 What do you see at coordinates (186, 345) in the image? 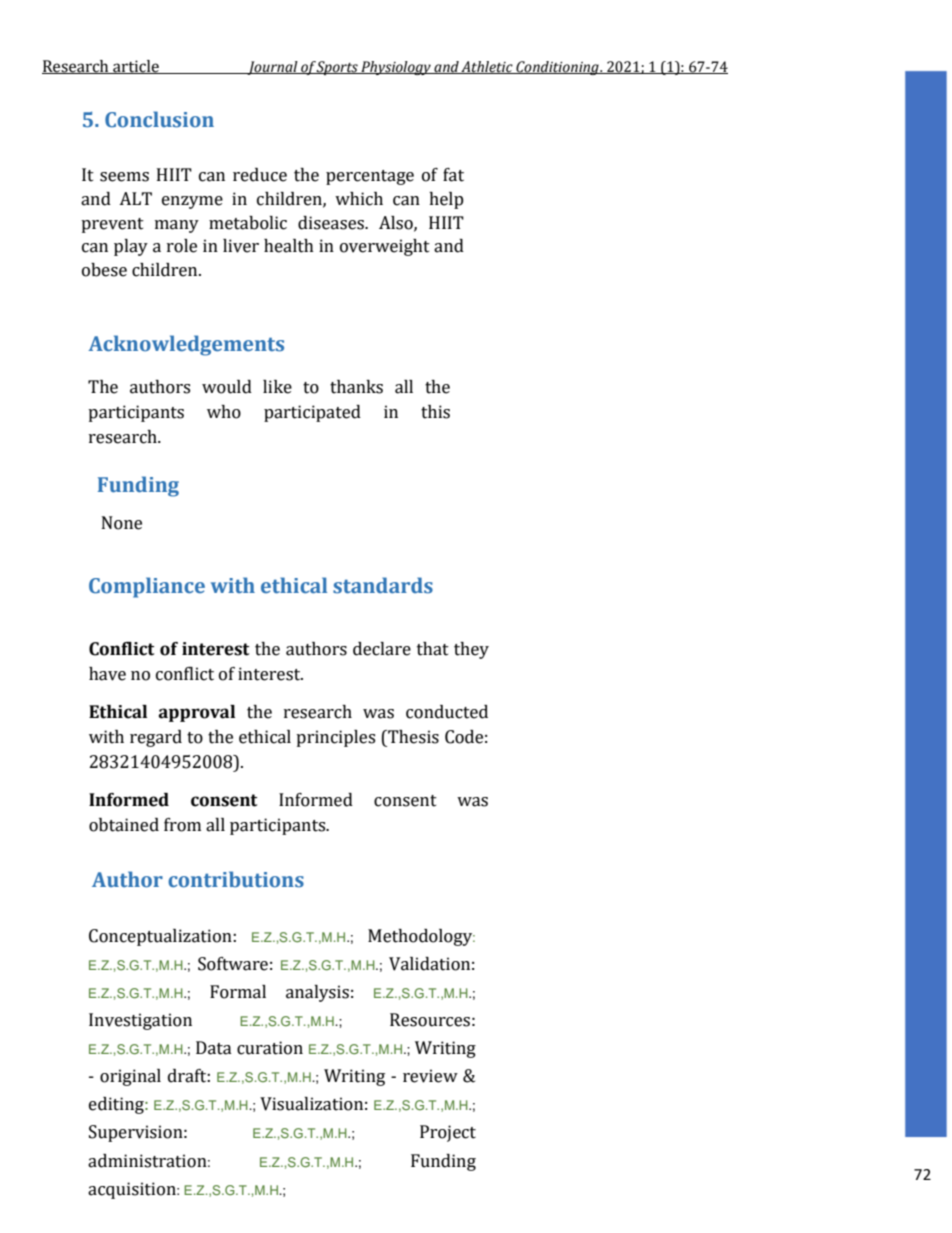
I see `Acknowledgements` at bounding box center [186, 345].
